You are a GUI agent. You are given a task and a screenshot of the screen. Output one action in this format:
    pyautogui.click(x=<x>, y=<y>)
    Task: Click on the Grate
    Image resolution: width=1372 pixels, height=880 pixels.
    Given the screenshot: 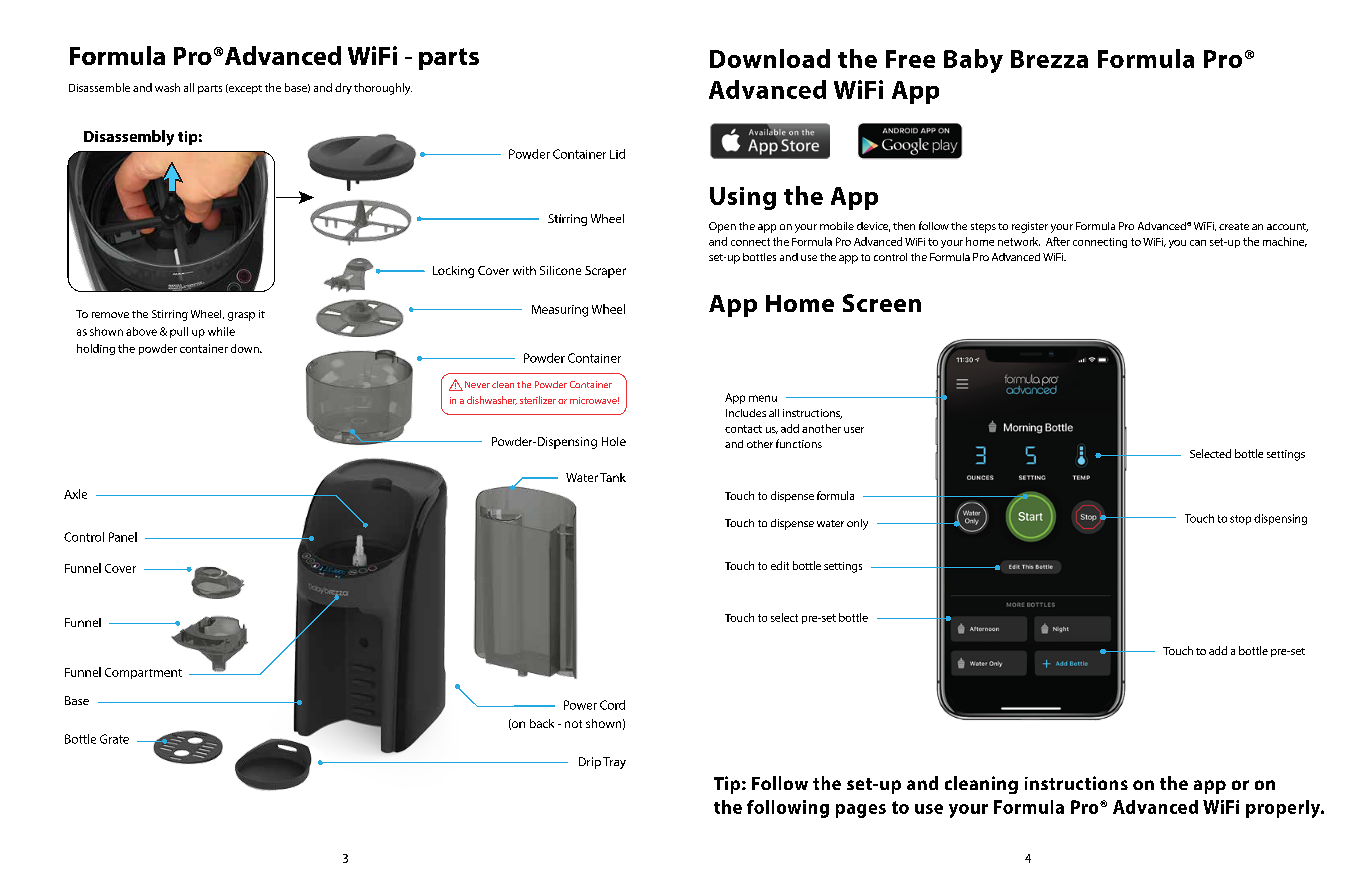 What is the action you would take?
    pyautogui.click(x=114, y=739)
